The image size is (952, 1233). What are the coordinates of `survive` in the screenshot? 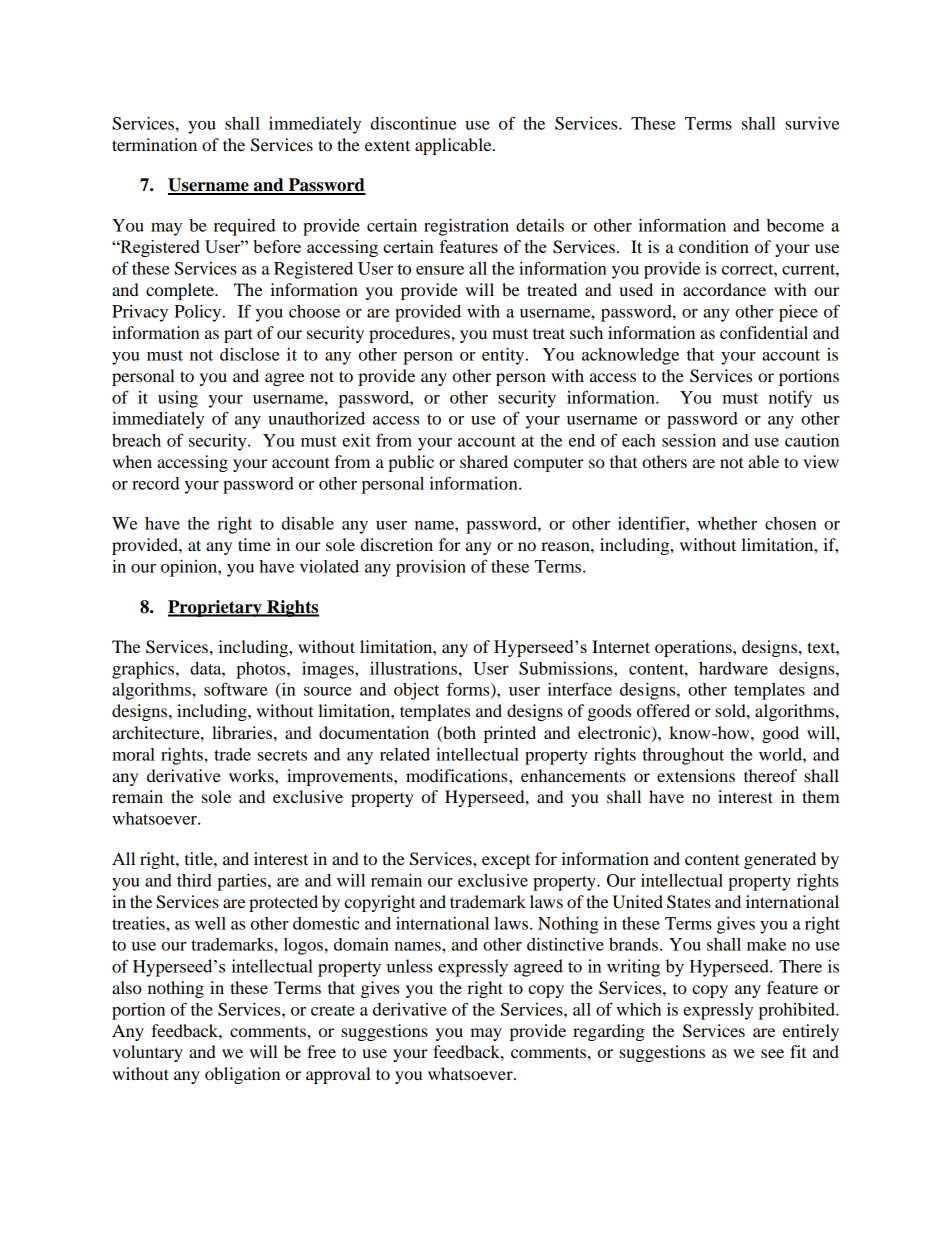 It's located at (812, 123).
